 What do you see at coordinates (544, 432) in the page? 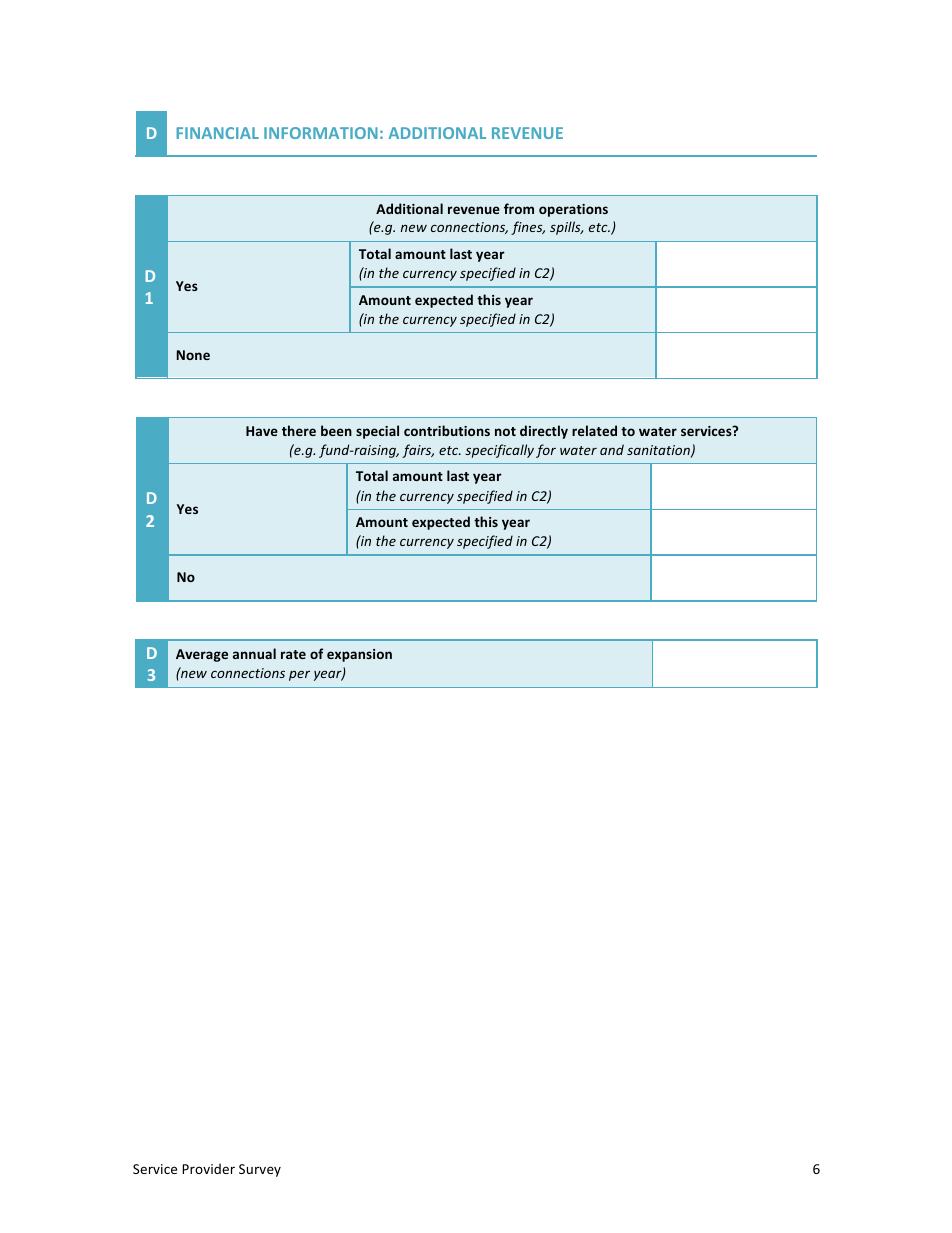
I see `directly` at bounding box center [544, 432].
